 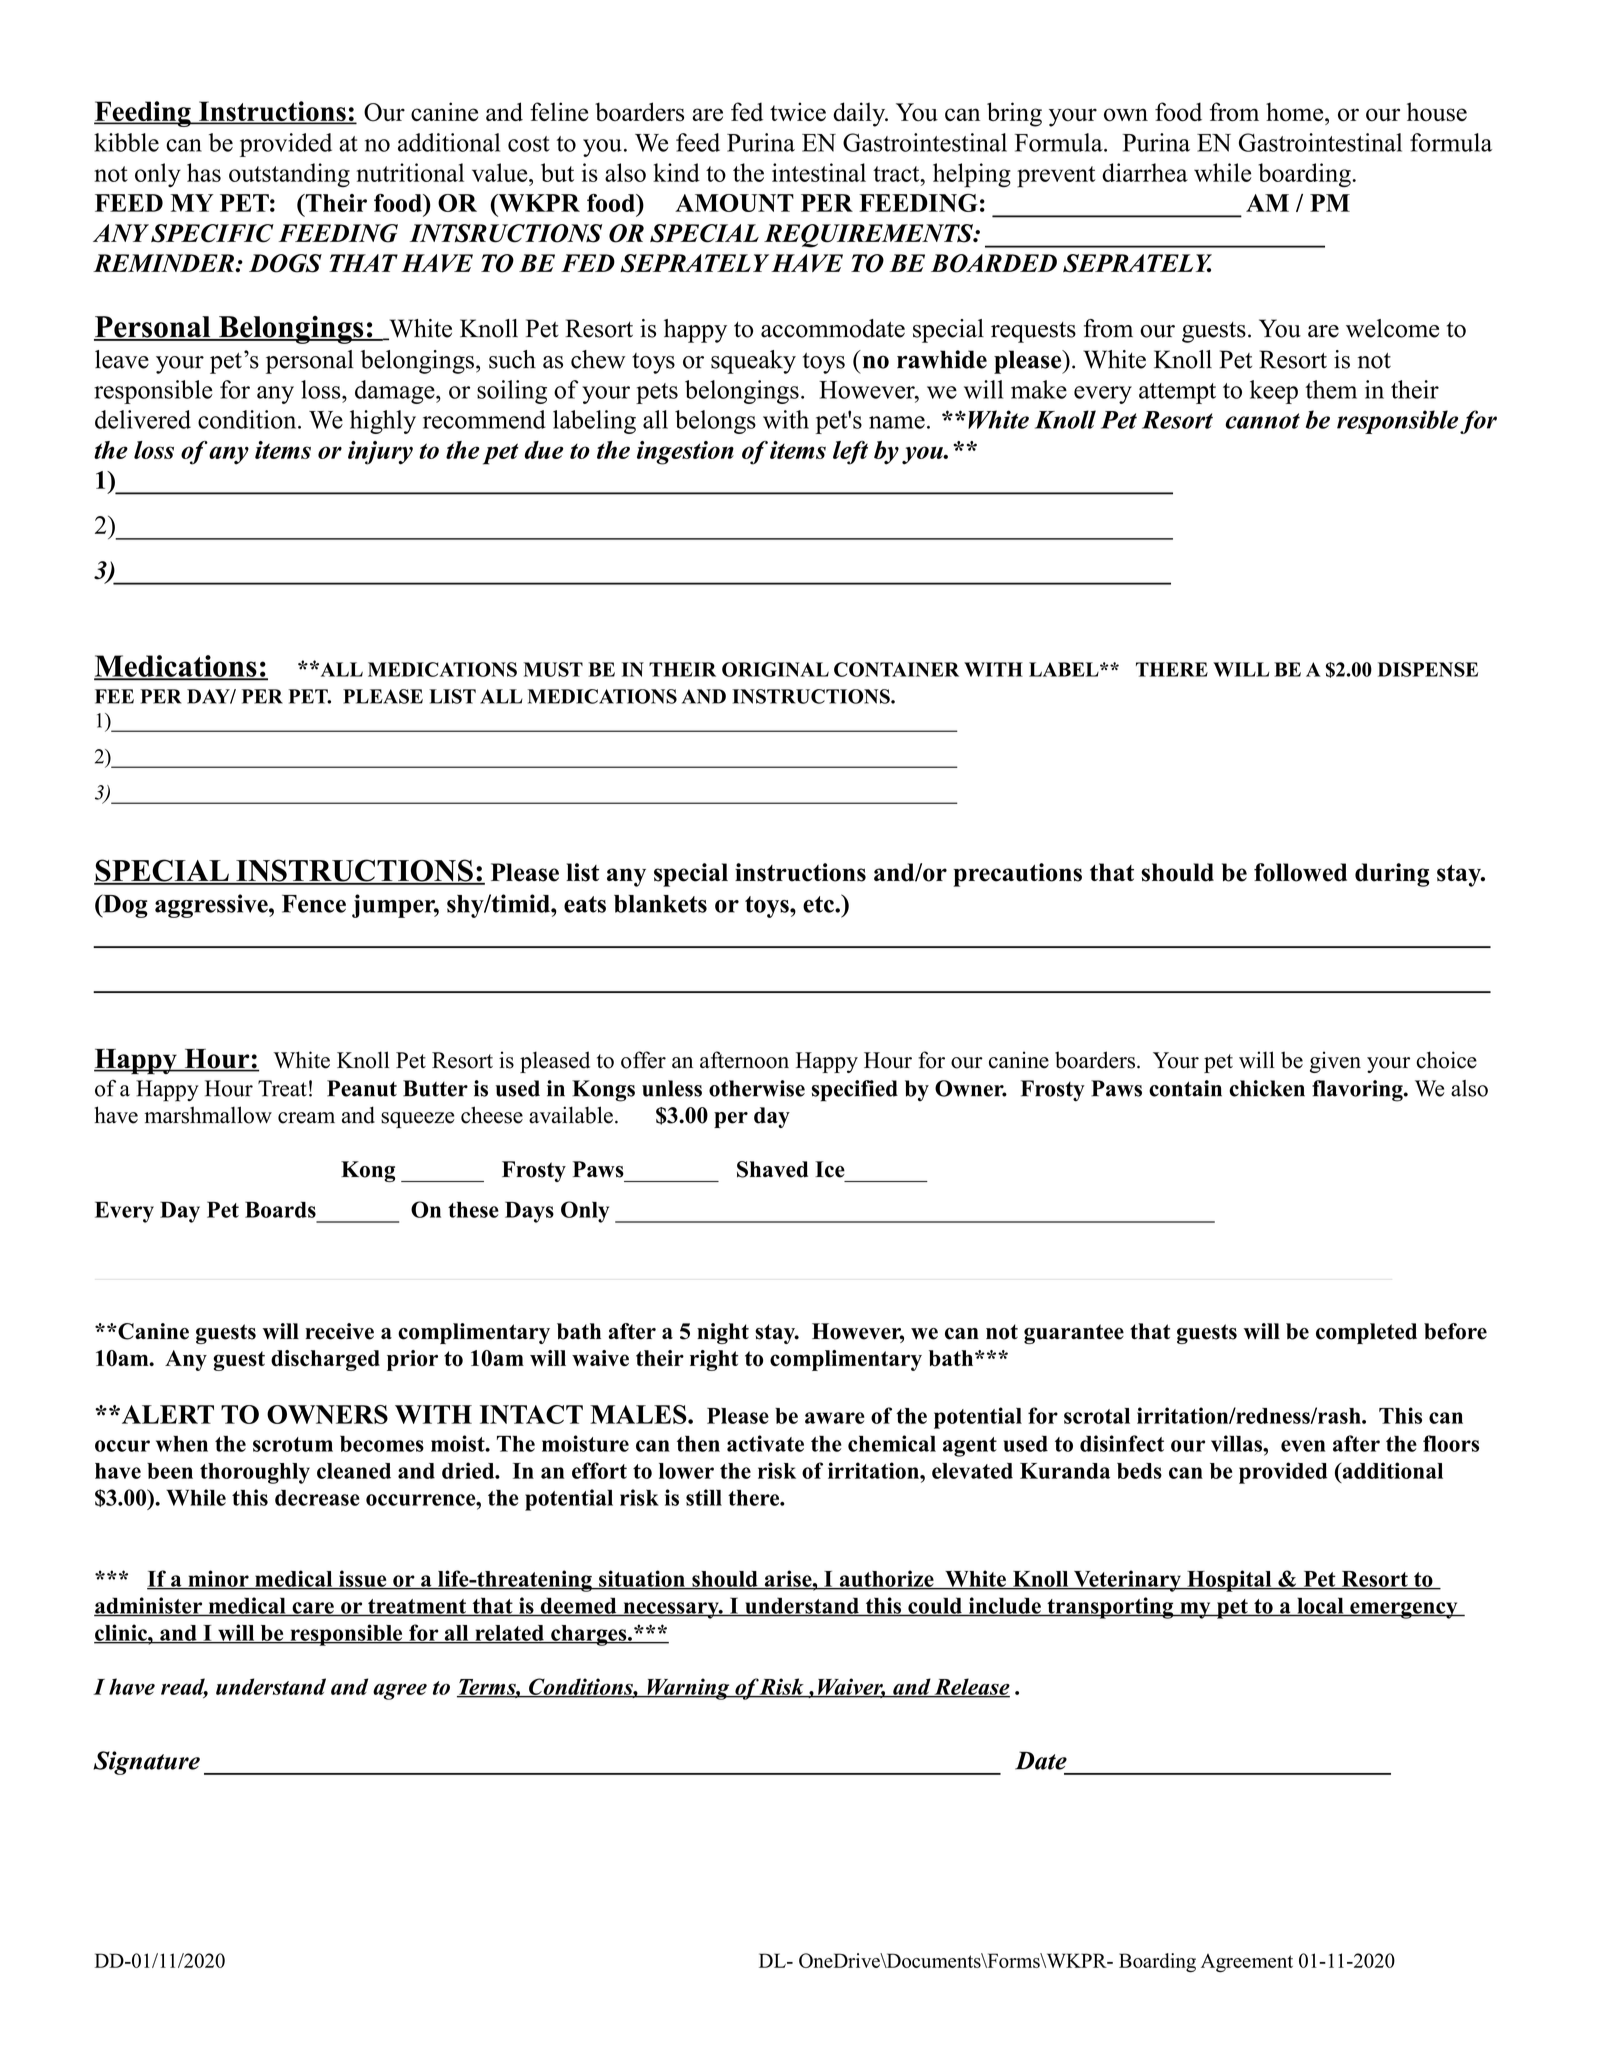 What do you see at coordinates (289, 175) in the screenshot?
I see `outstanding` at bounding box center [289, 175].
